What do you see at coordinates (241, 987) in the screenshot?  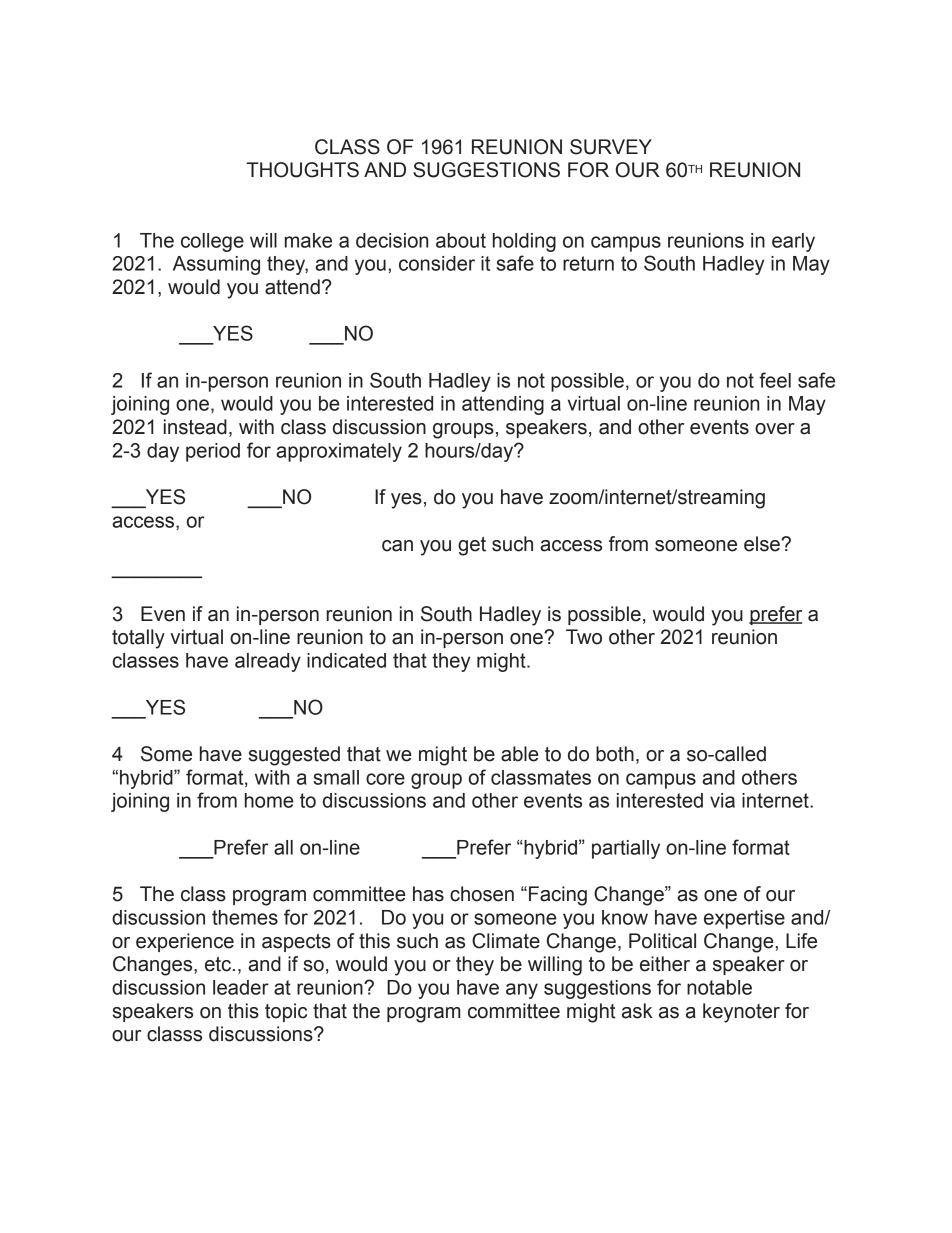 I see `leader` at bounding box center [241, 987].
